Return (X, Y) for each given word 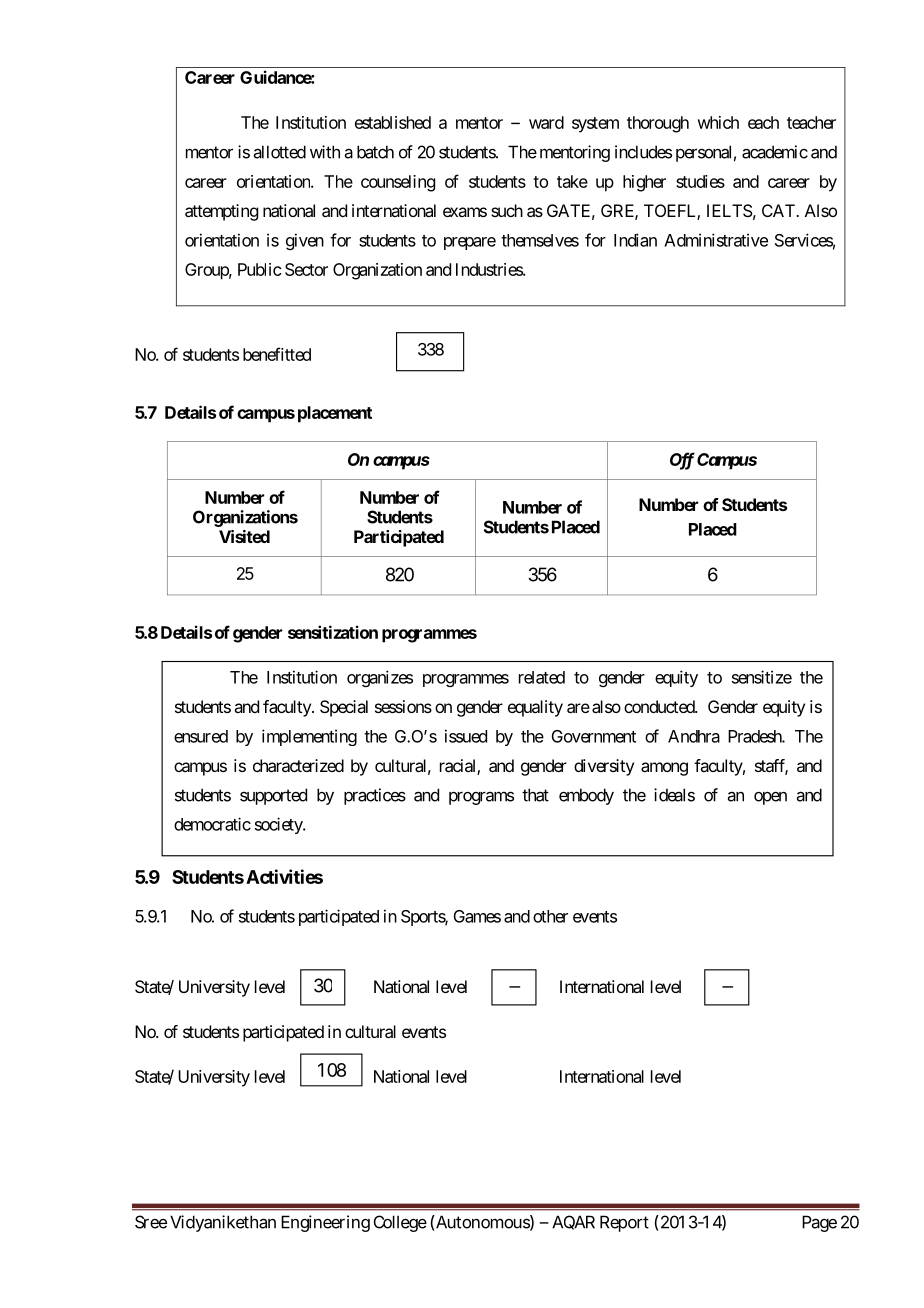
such (507, 210)
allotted (280, 152)
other (550, 916)
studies (700, 181)
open (770, 798)
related (542, 677)
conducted (660, 706)
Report (624, 1223)
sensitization (333, 632)
